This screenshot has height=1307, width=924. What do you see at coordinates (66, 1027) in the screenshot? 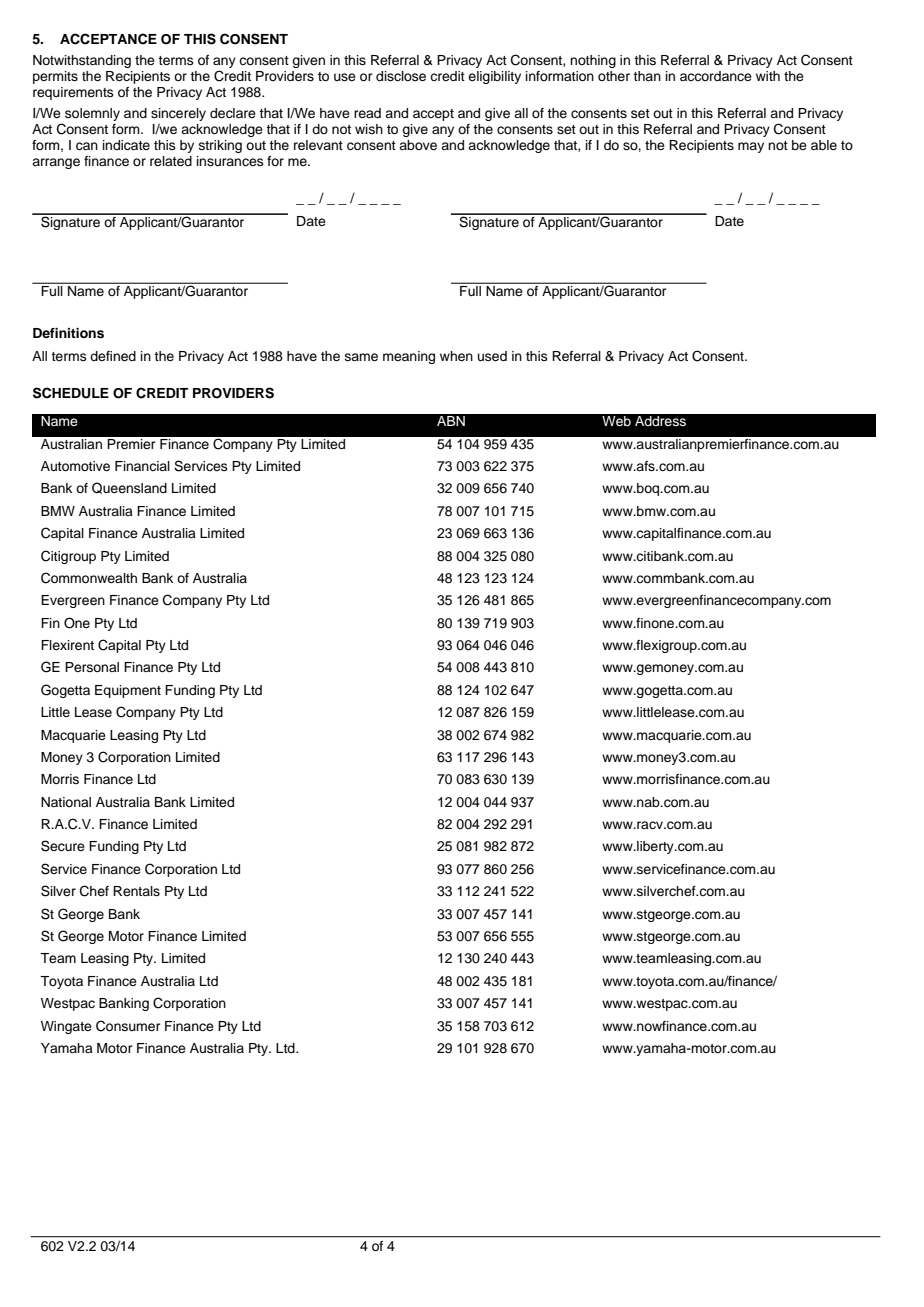
I see `Wingate` at bounding box center [66, 1027].
